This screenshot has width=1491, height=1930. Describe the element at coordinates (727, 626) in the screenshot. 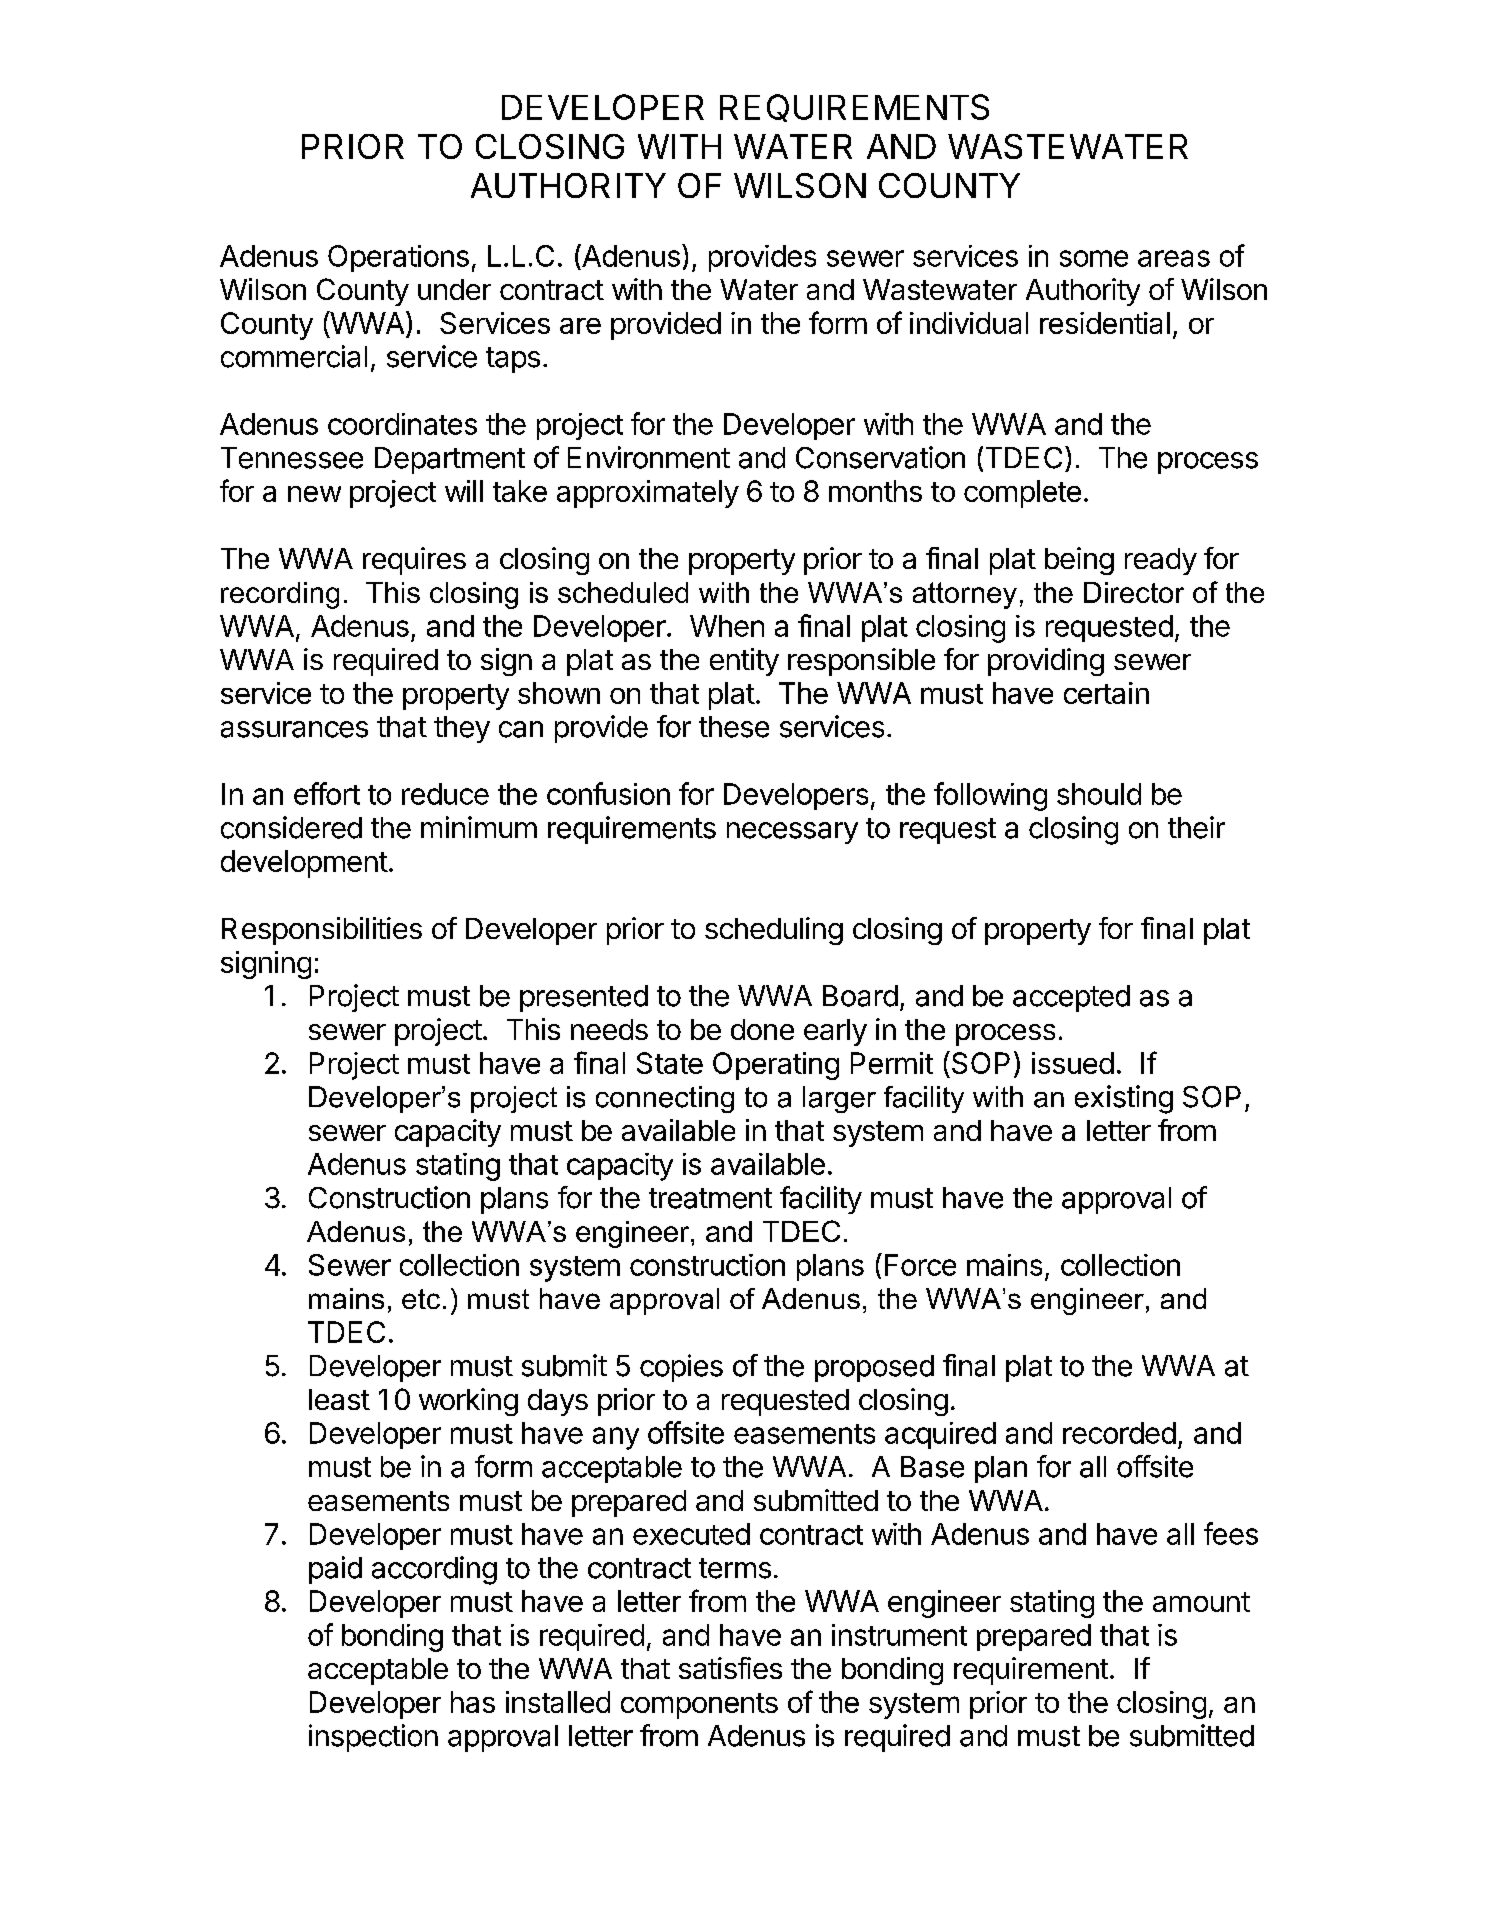

I see `When` at that location.
